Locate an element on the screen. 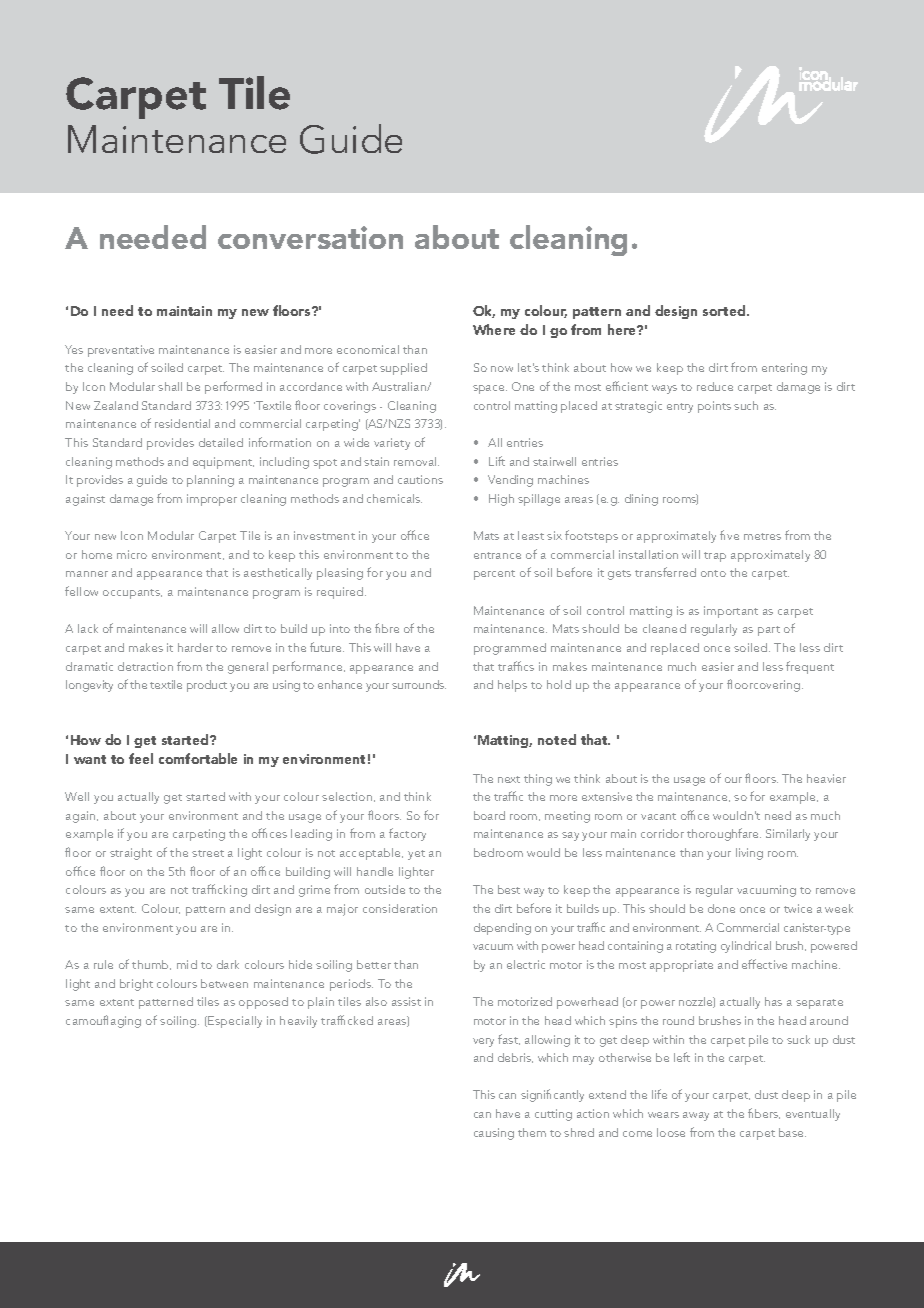 This screenshot has height=1308, width=924. thumb is located at coordinates (151, 965).
